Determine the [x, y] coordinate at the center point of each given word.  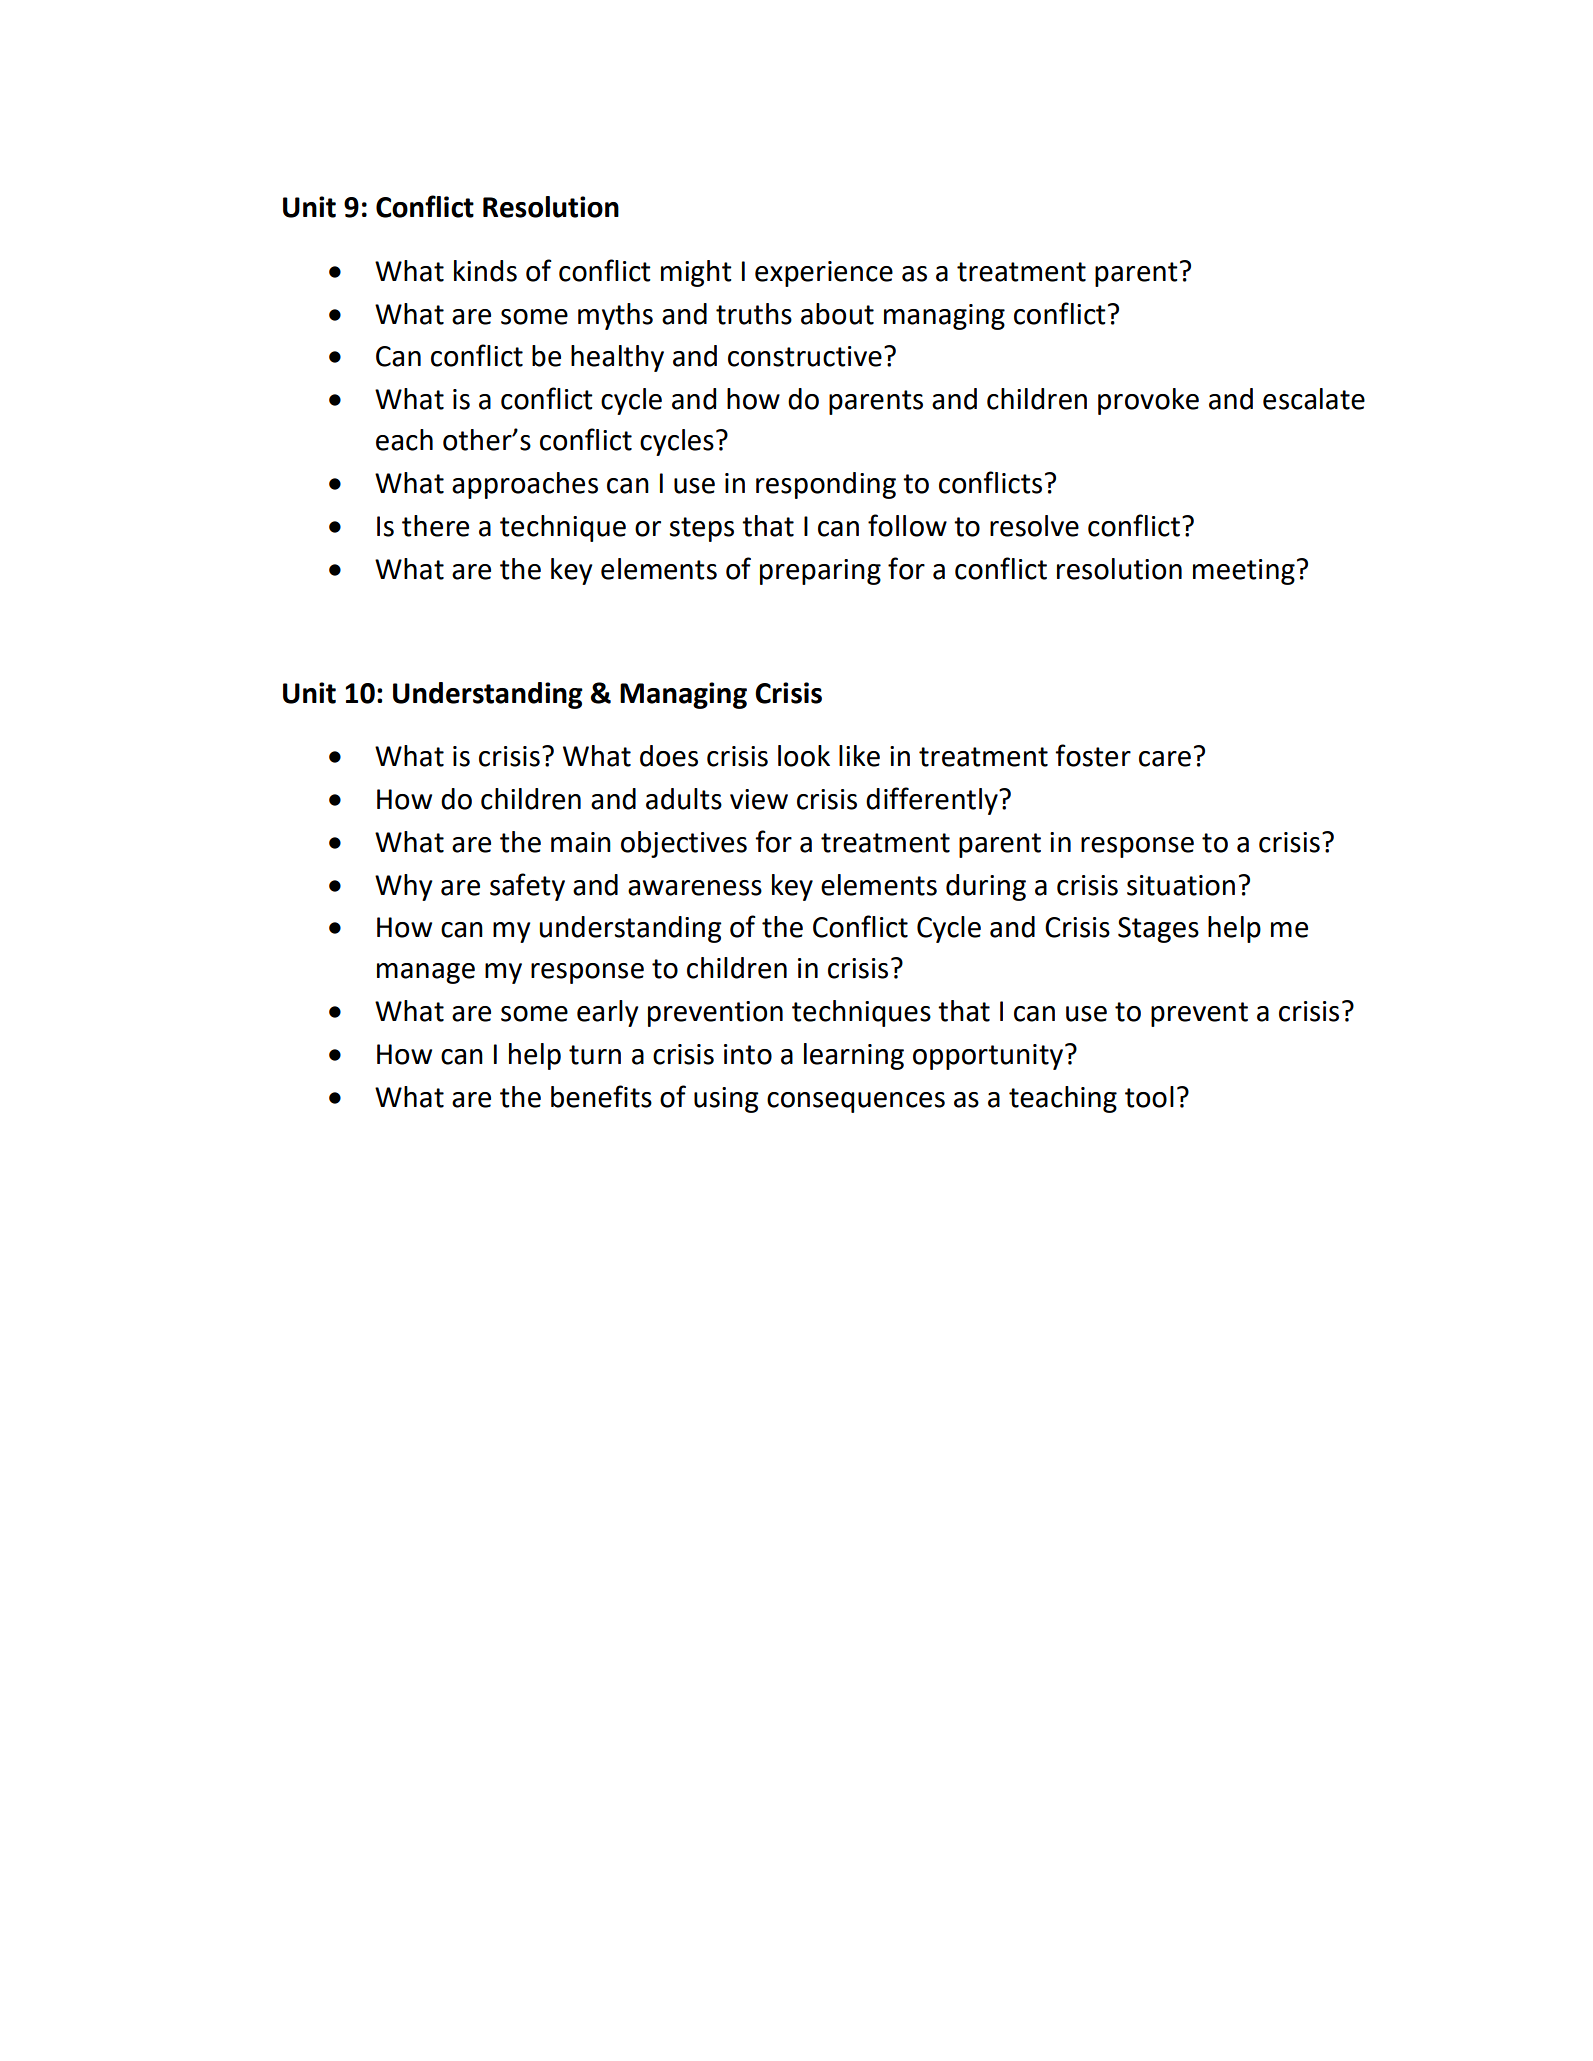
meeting [1244, 572]
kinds [485, 271]
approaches [525, 485]
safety [527, 887]
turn [595, 1055]
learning [854, 1056]
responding [826, 485]
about [837, 314]
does [669, 756]
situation [1181, 885]
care [1165, 759]
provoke [1148, 401]
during [986, 887]
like [859, 756]
